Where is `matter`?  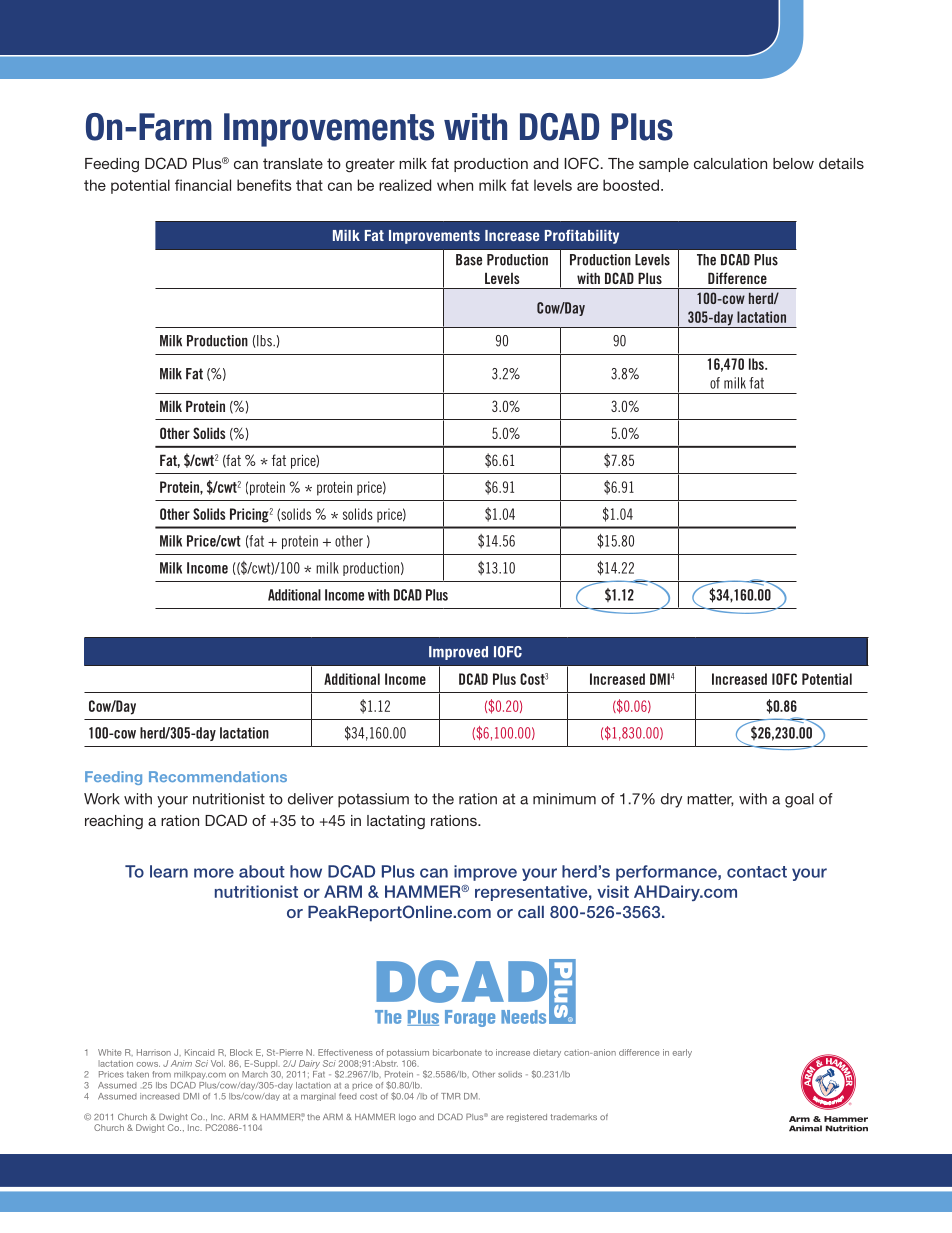 matter is located at coordinates (710, 800).
